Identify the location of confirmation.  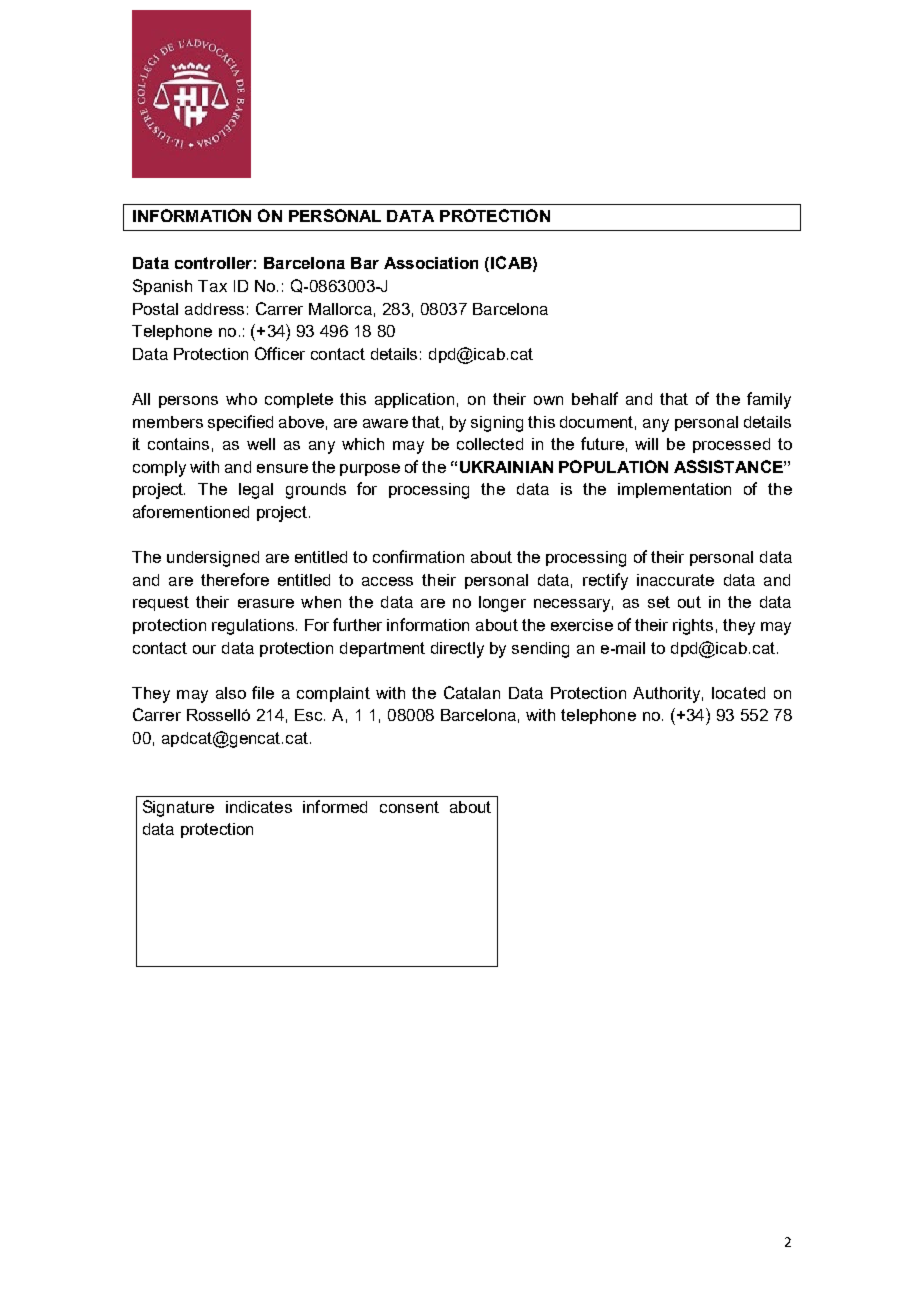
(418, 556).
